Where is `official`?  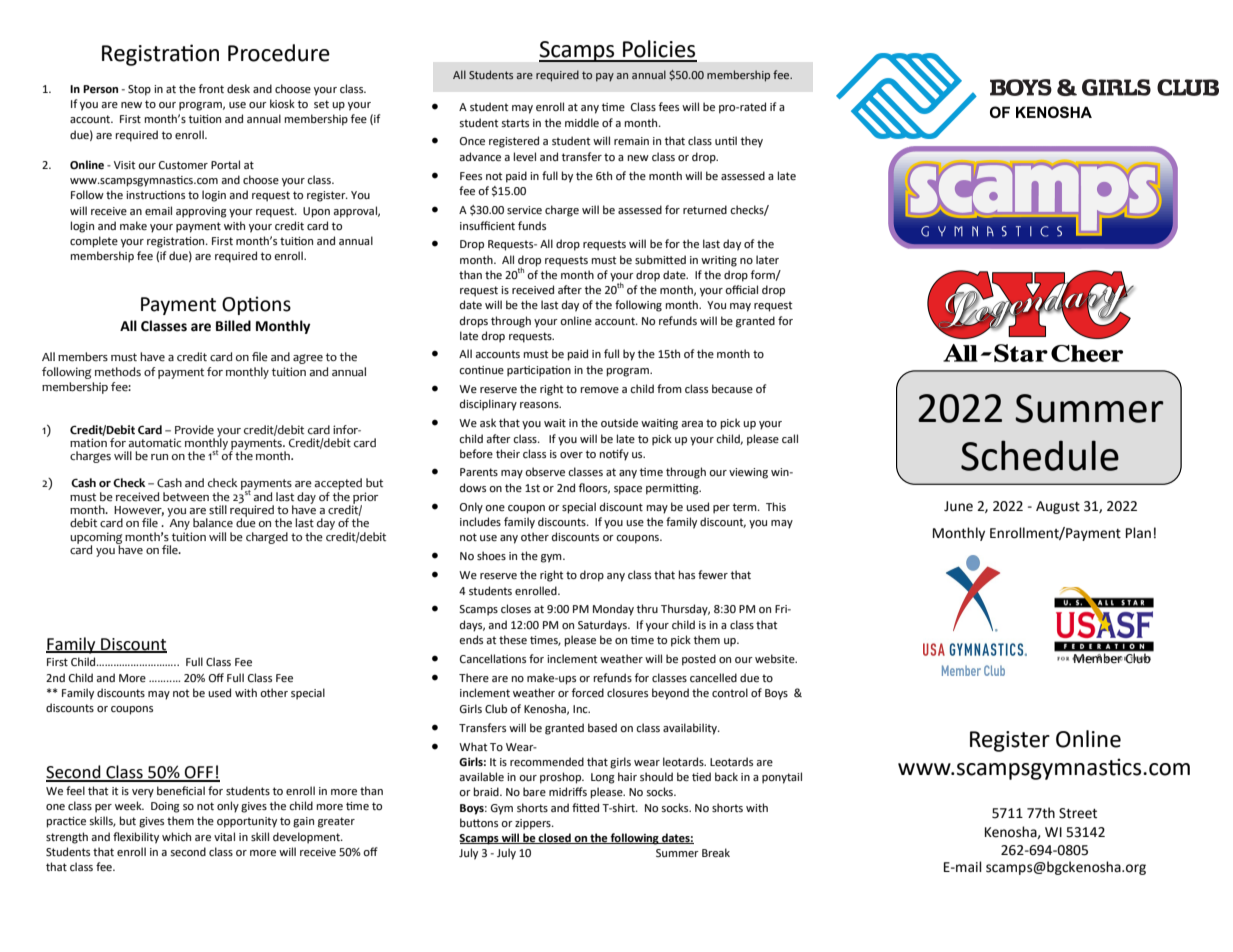
official is located at coordinates (741, 290).
